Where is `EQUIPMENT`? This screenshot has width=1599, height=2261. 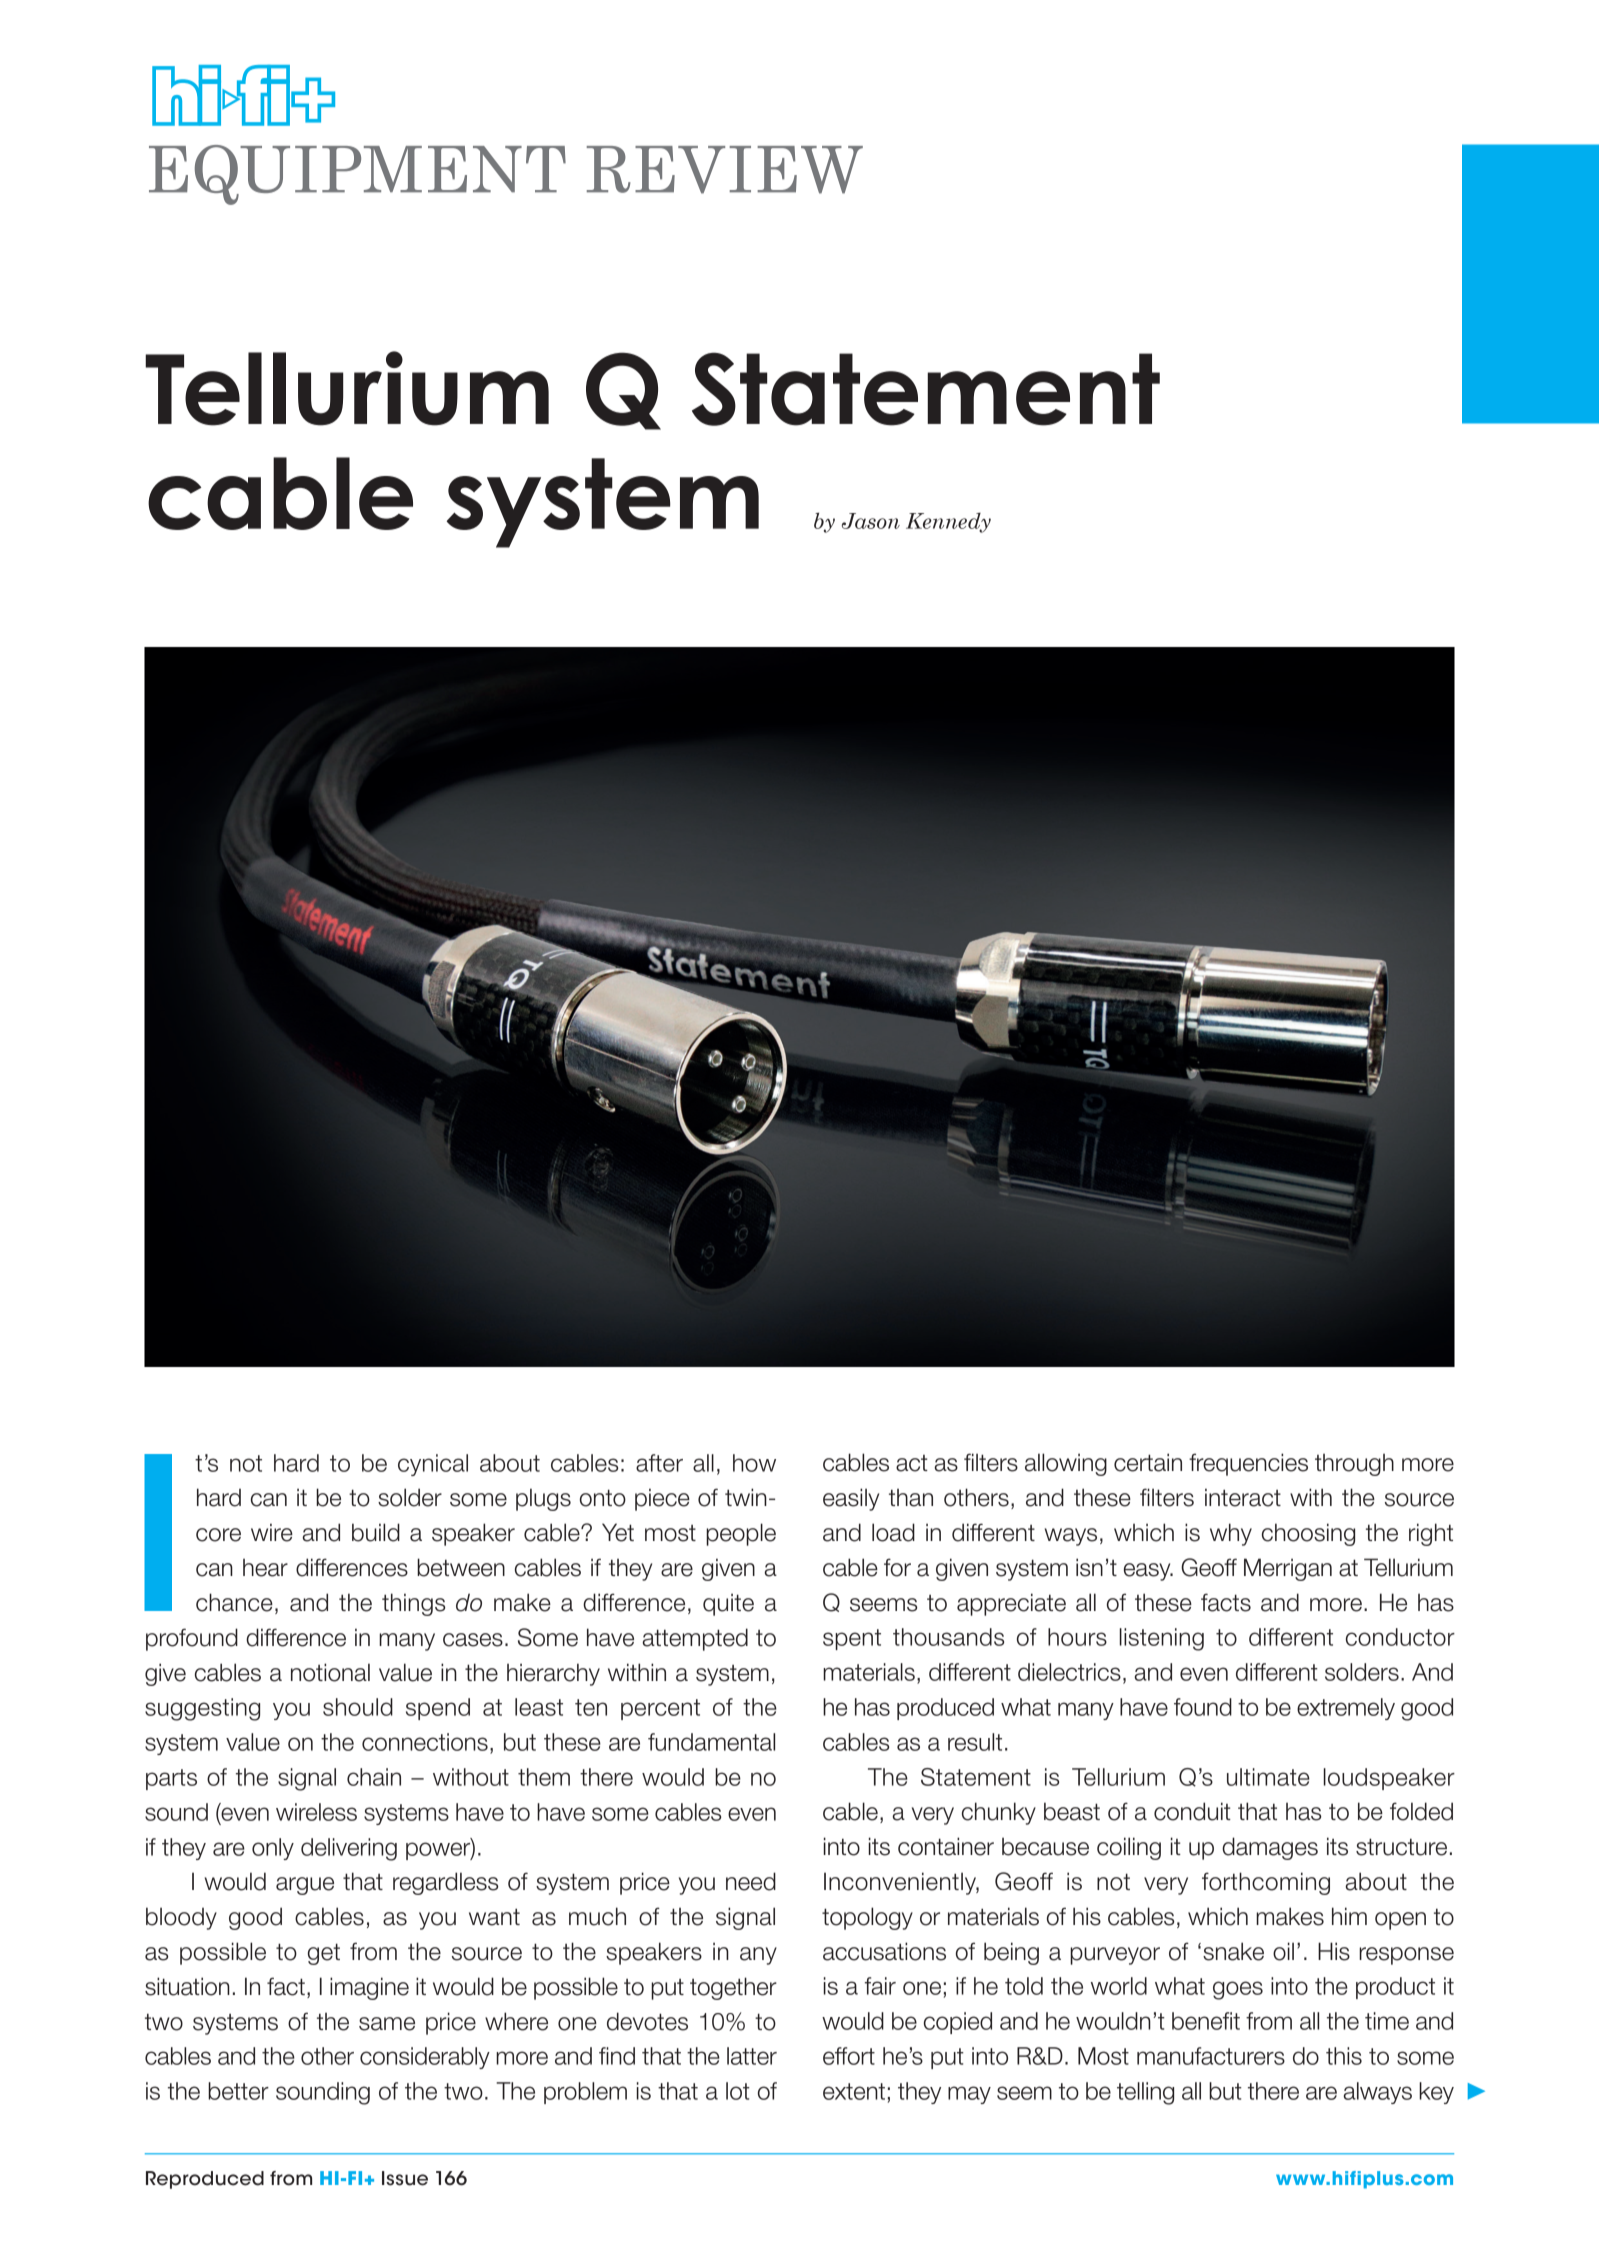
EQUIPMENT is located at coordinates (357, 175).
